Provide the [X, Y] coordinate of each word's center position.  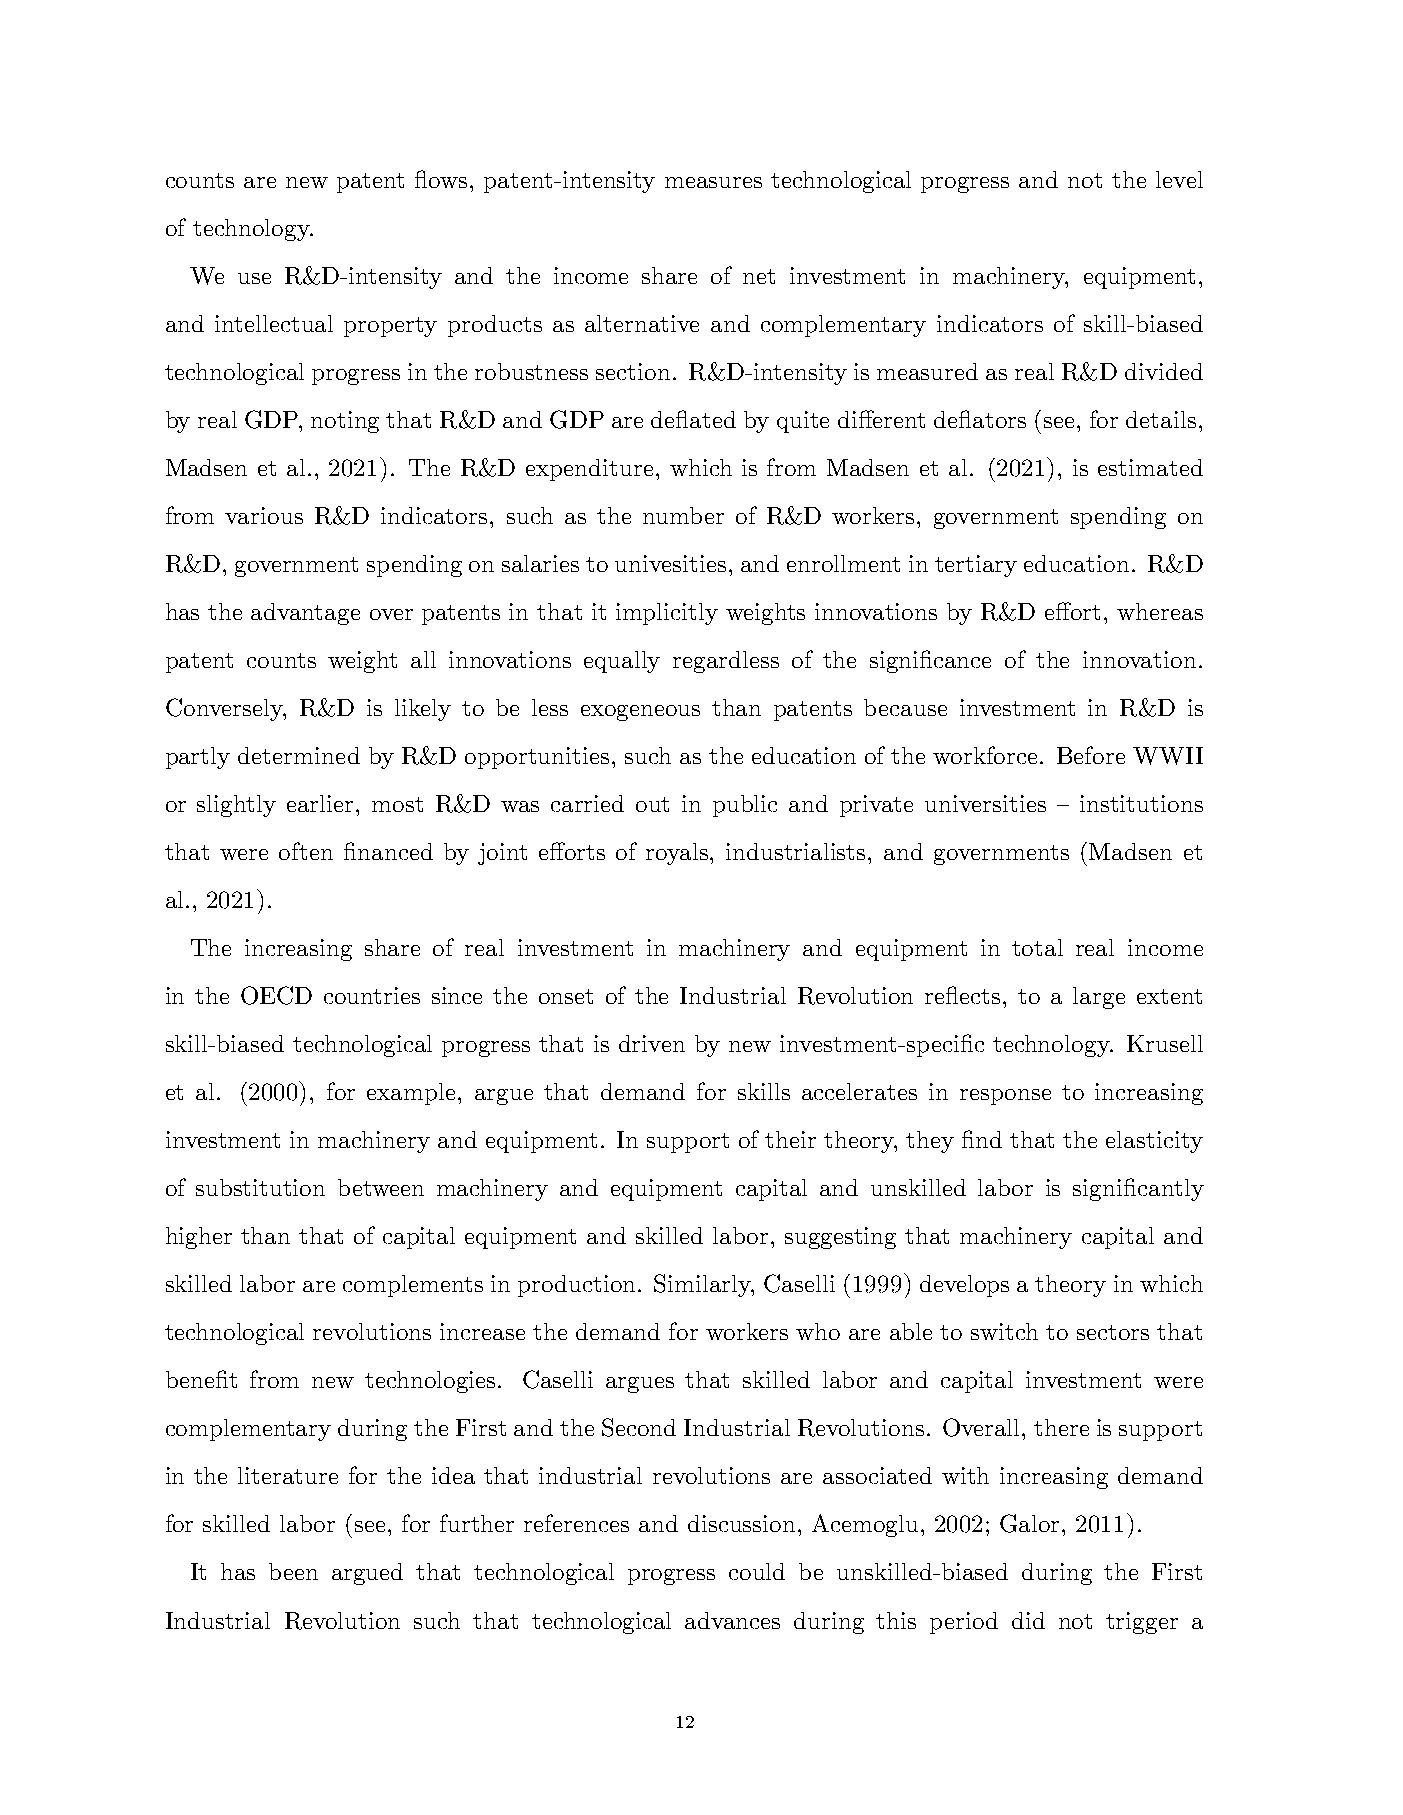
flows [443, 179]
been [293, 1571]
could [757, 1571]
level [1179, 179]
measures [713, 182]
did [1028, 1620]
